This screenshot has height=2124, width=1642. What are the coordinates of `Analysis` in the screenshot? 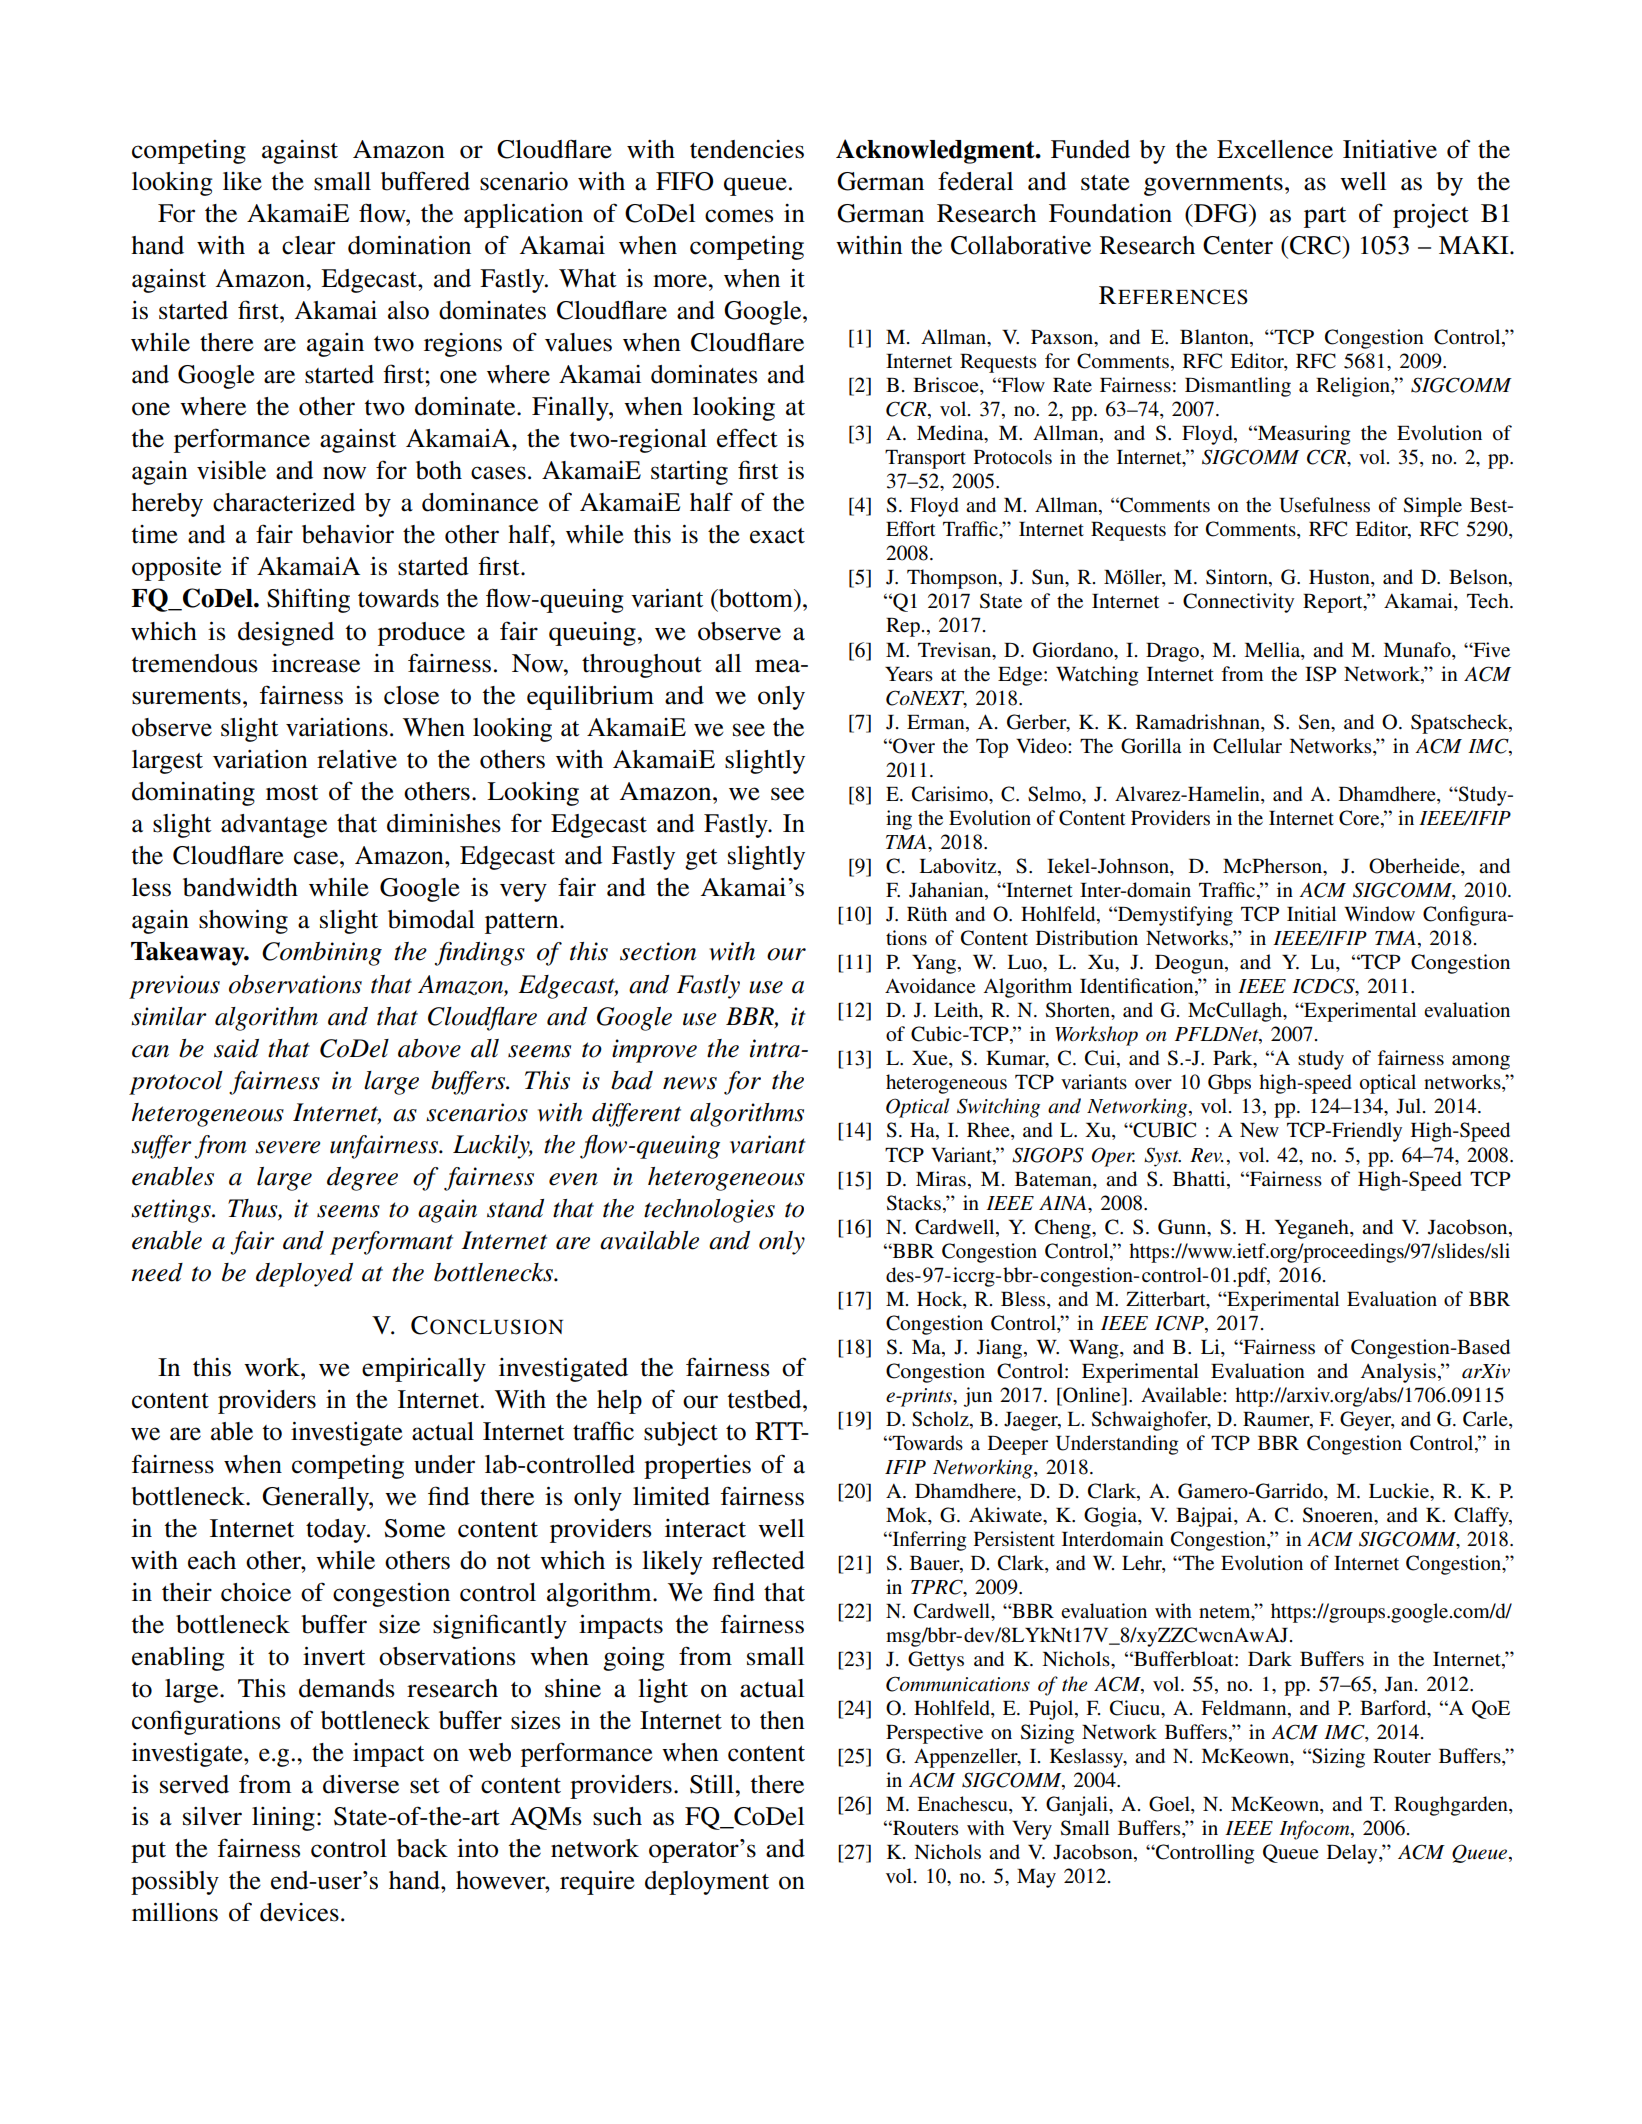 It's located at (1398, 1373).
